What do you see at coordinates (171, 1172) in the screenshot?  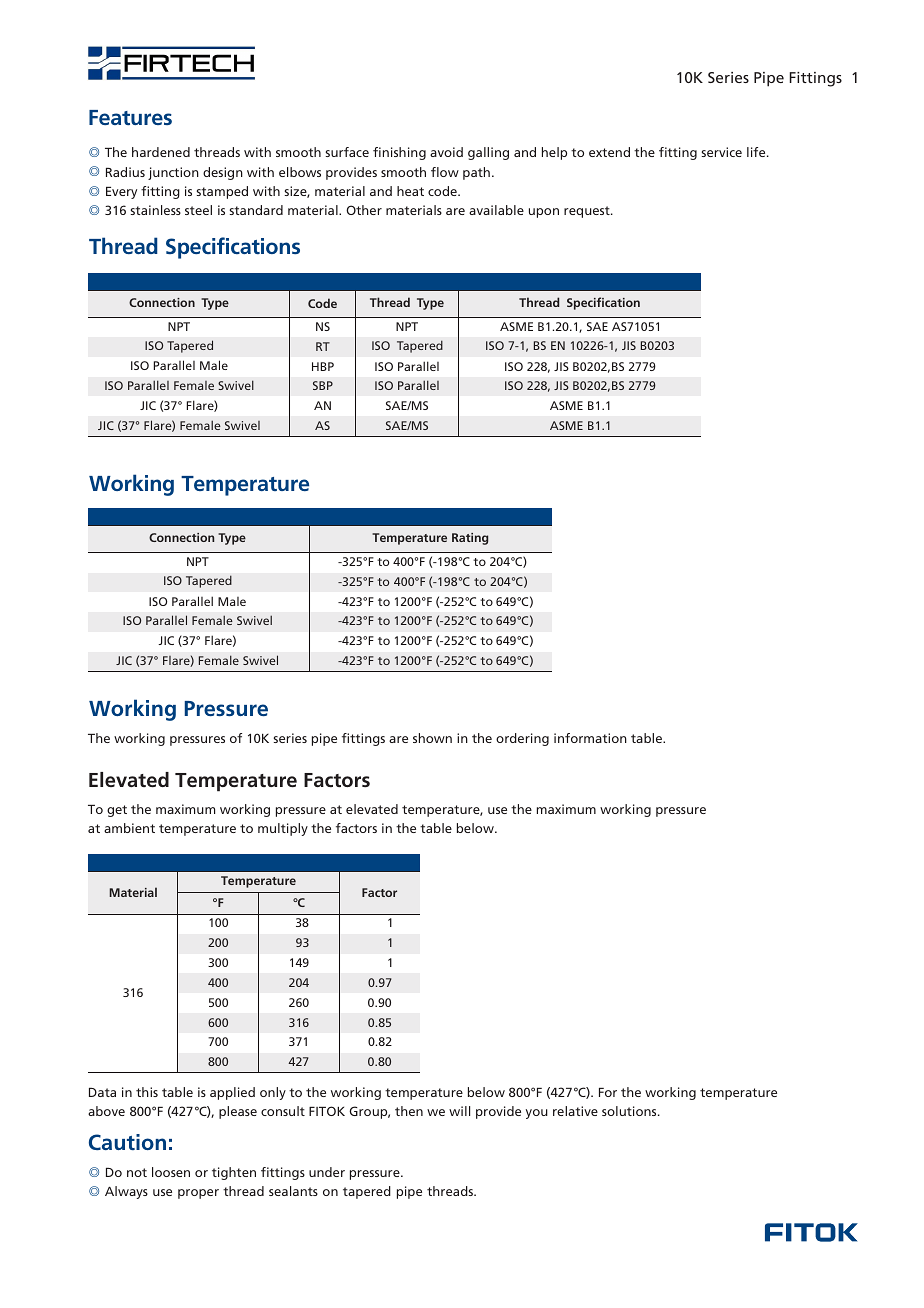 I see `loosen` at bounding box center [171, 1172].
